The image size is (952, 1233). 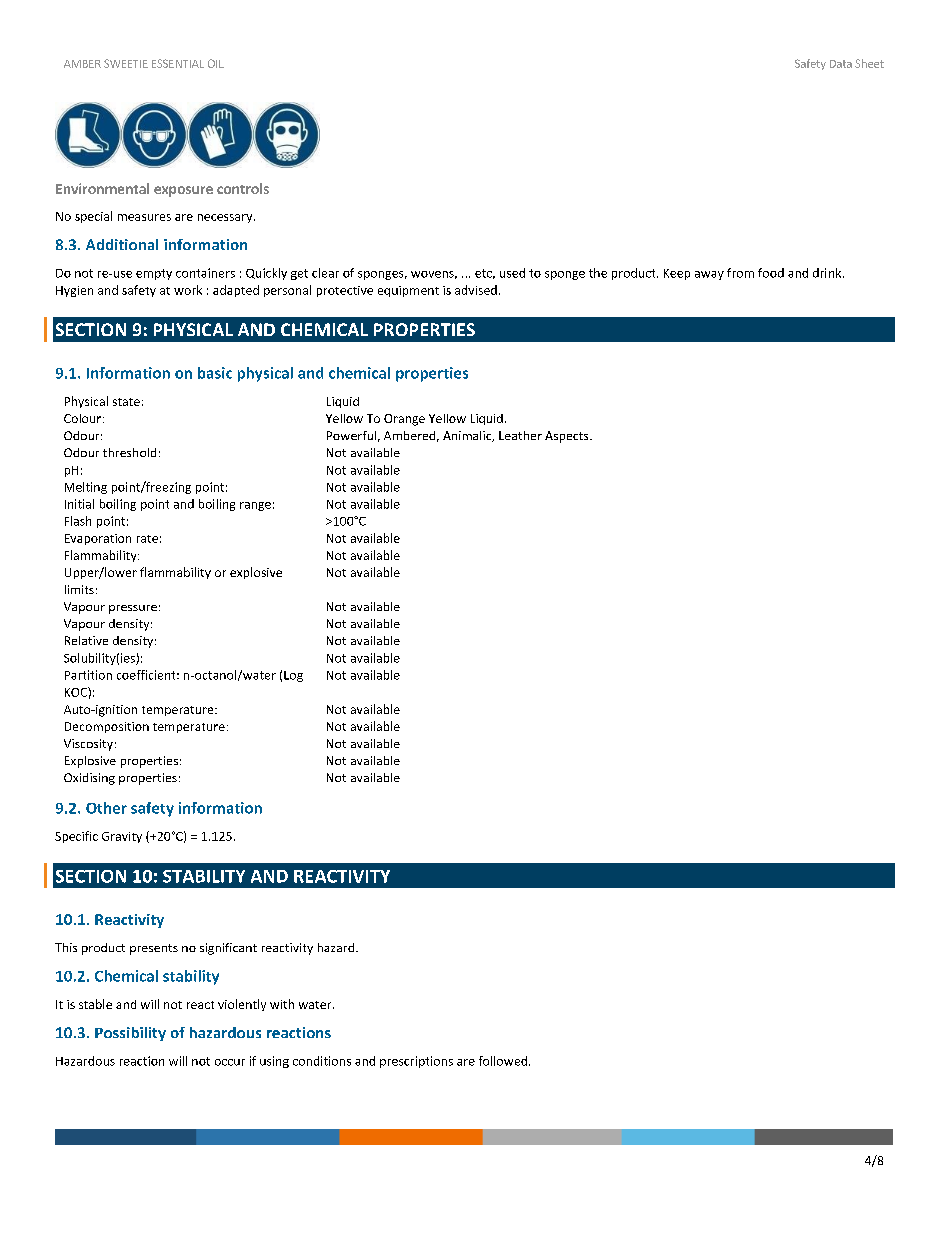 What do you see at coordinates (841, 64) in the page?
I see `Data` at bounding box center [841, 64].
